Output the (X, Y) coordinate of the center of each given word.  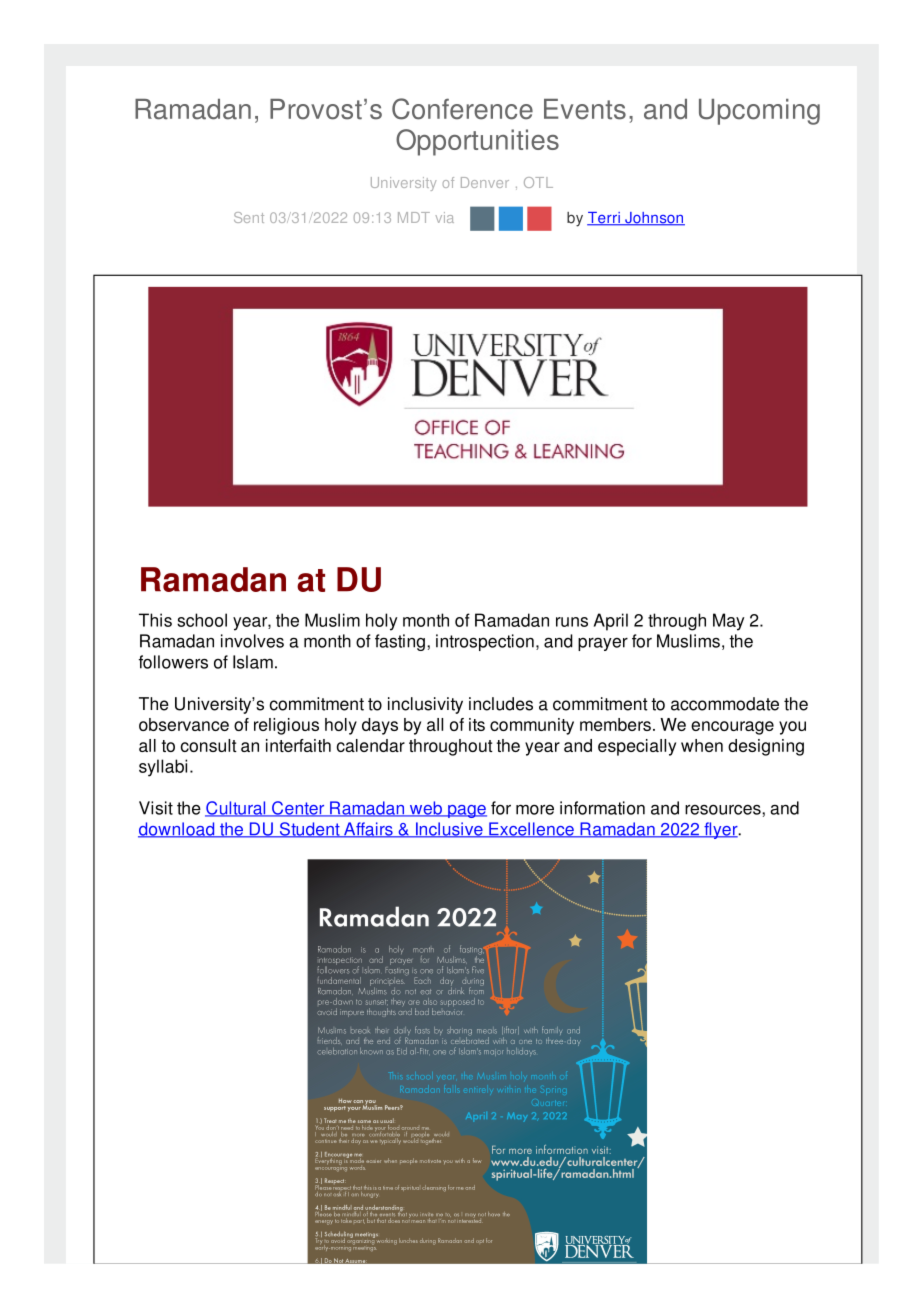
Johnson (654, 219)
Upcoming (759, 112)
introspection (485, 642)
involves (252, 641)
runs (572, 622)
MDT (414, 217)
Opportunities (477, 142)
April (611, 622)
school (202, 620)
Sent (249, 217)
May (729, 622)
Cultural (236, 809)
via (445, 217)
